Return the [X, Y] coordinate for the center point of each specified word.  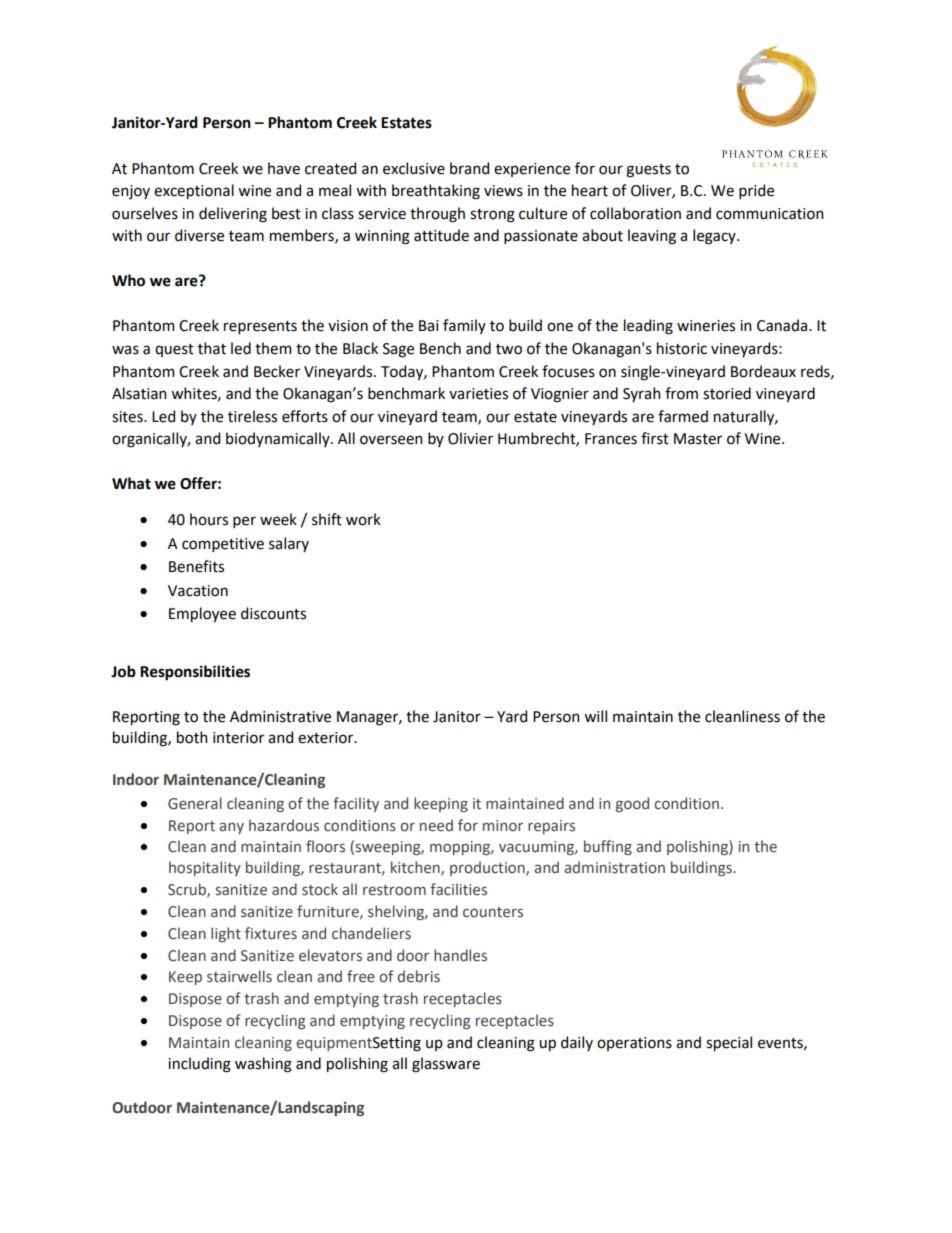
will [595, 716]
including [199, 1065]
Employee [202, 614]
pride [756, 191]
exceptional [194, 191]
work [363, 519]
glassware [446, 1065]
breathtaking [436, 192]
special [729, 1043]
